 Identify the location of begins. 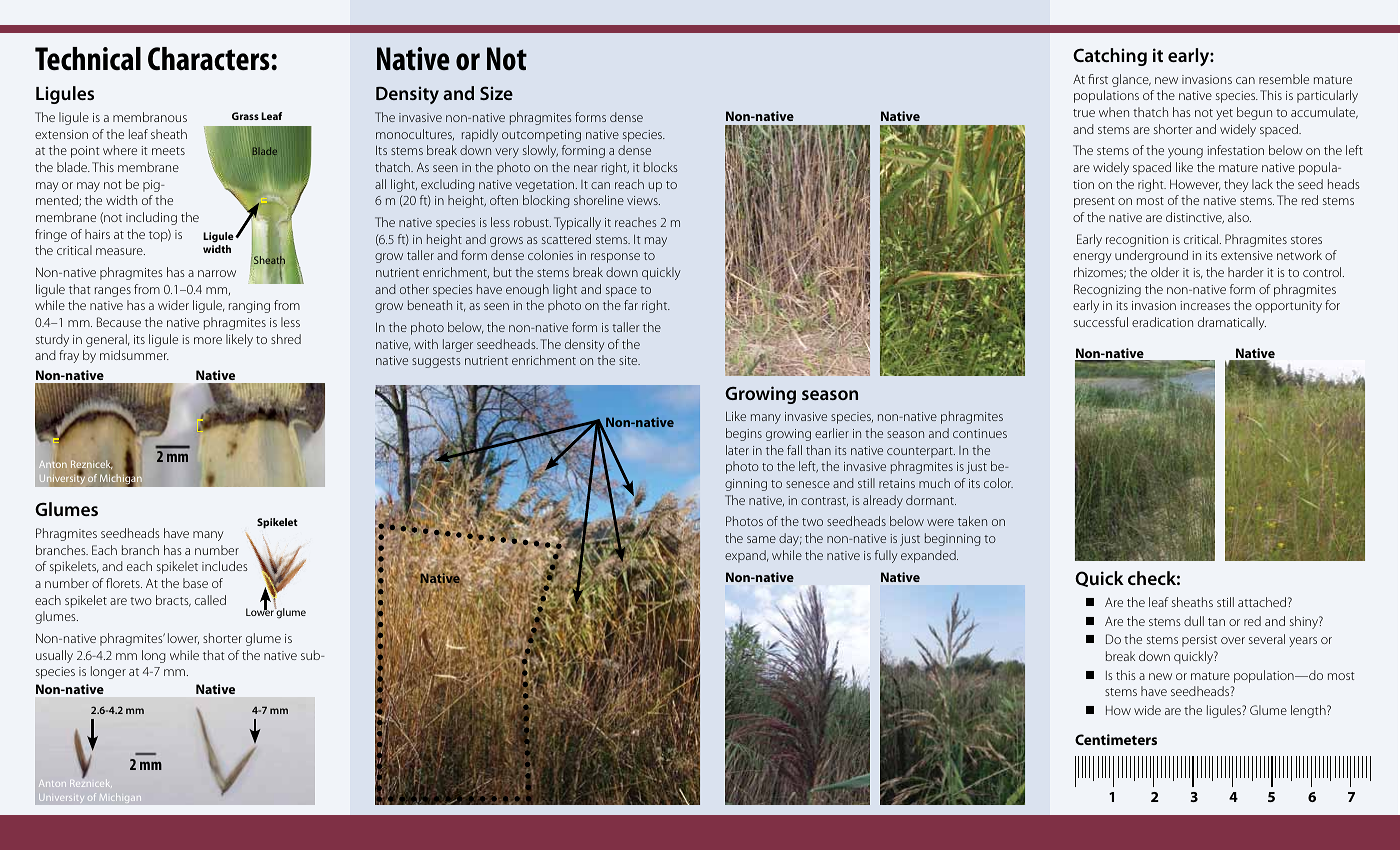
(744, 434).
